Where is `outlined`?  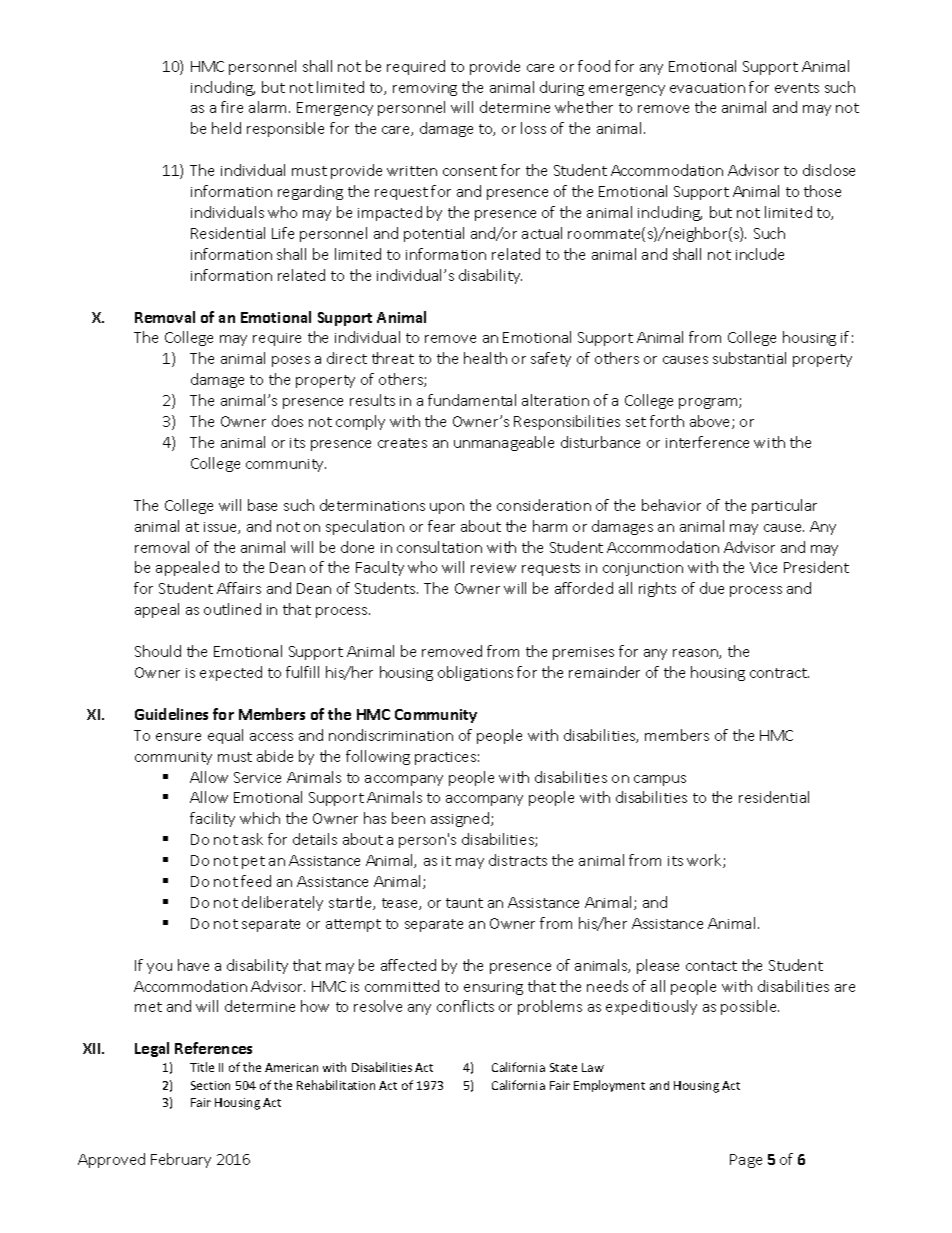
outlined is located at coordinates (232, 609).
